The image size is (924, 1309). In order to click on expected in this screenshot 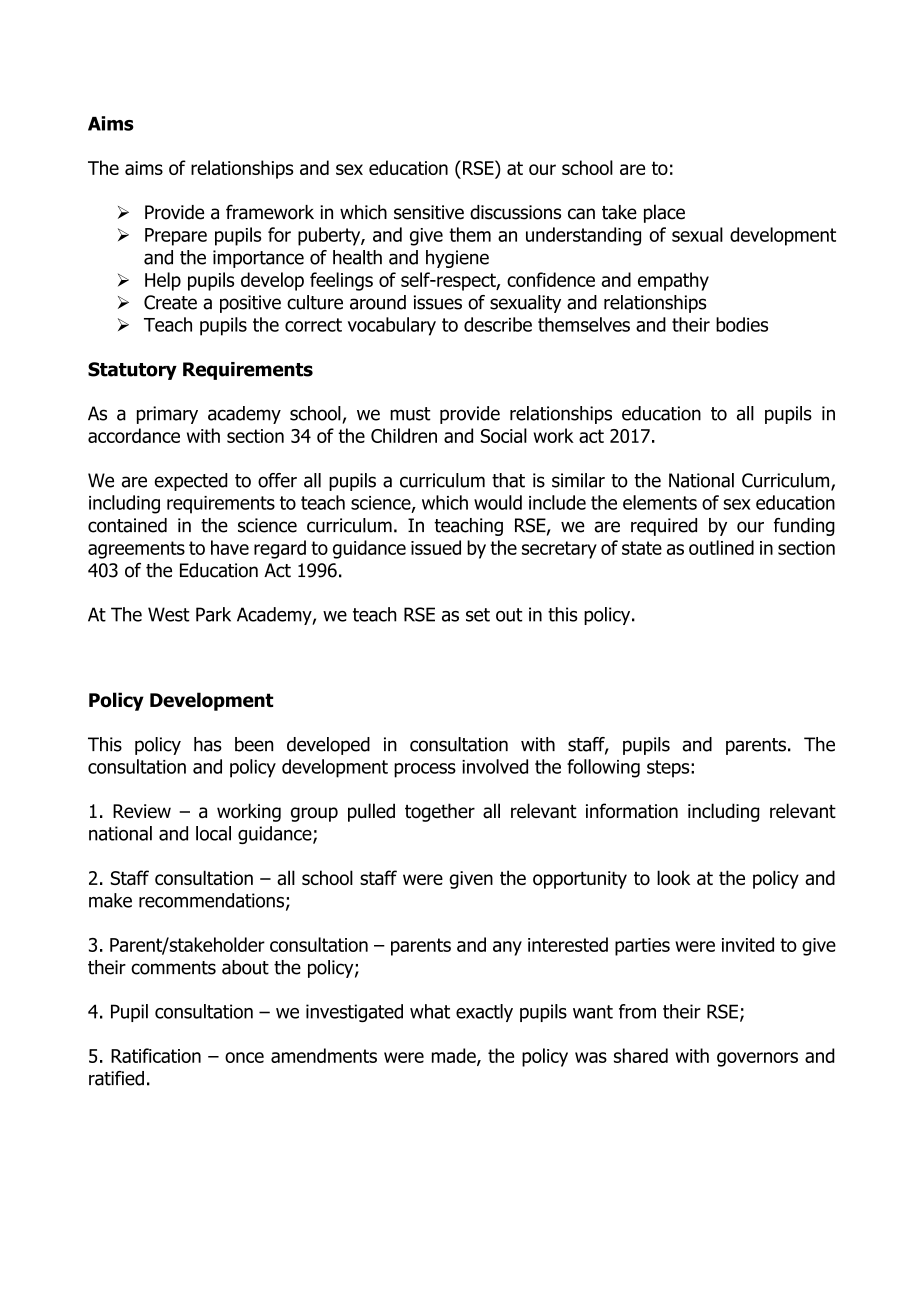, I will do `click(190, 482)`.
